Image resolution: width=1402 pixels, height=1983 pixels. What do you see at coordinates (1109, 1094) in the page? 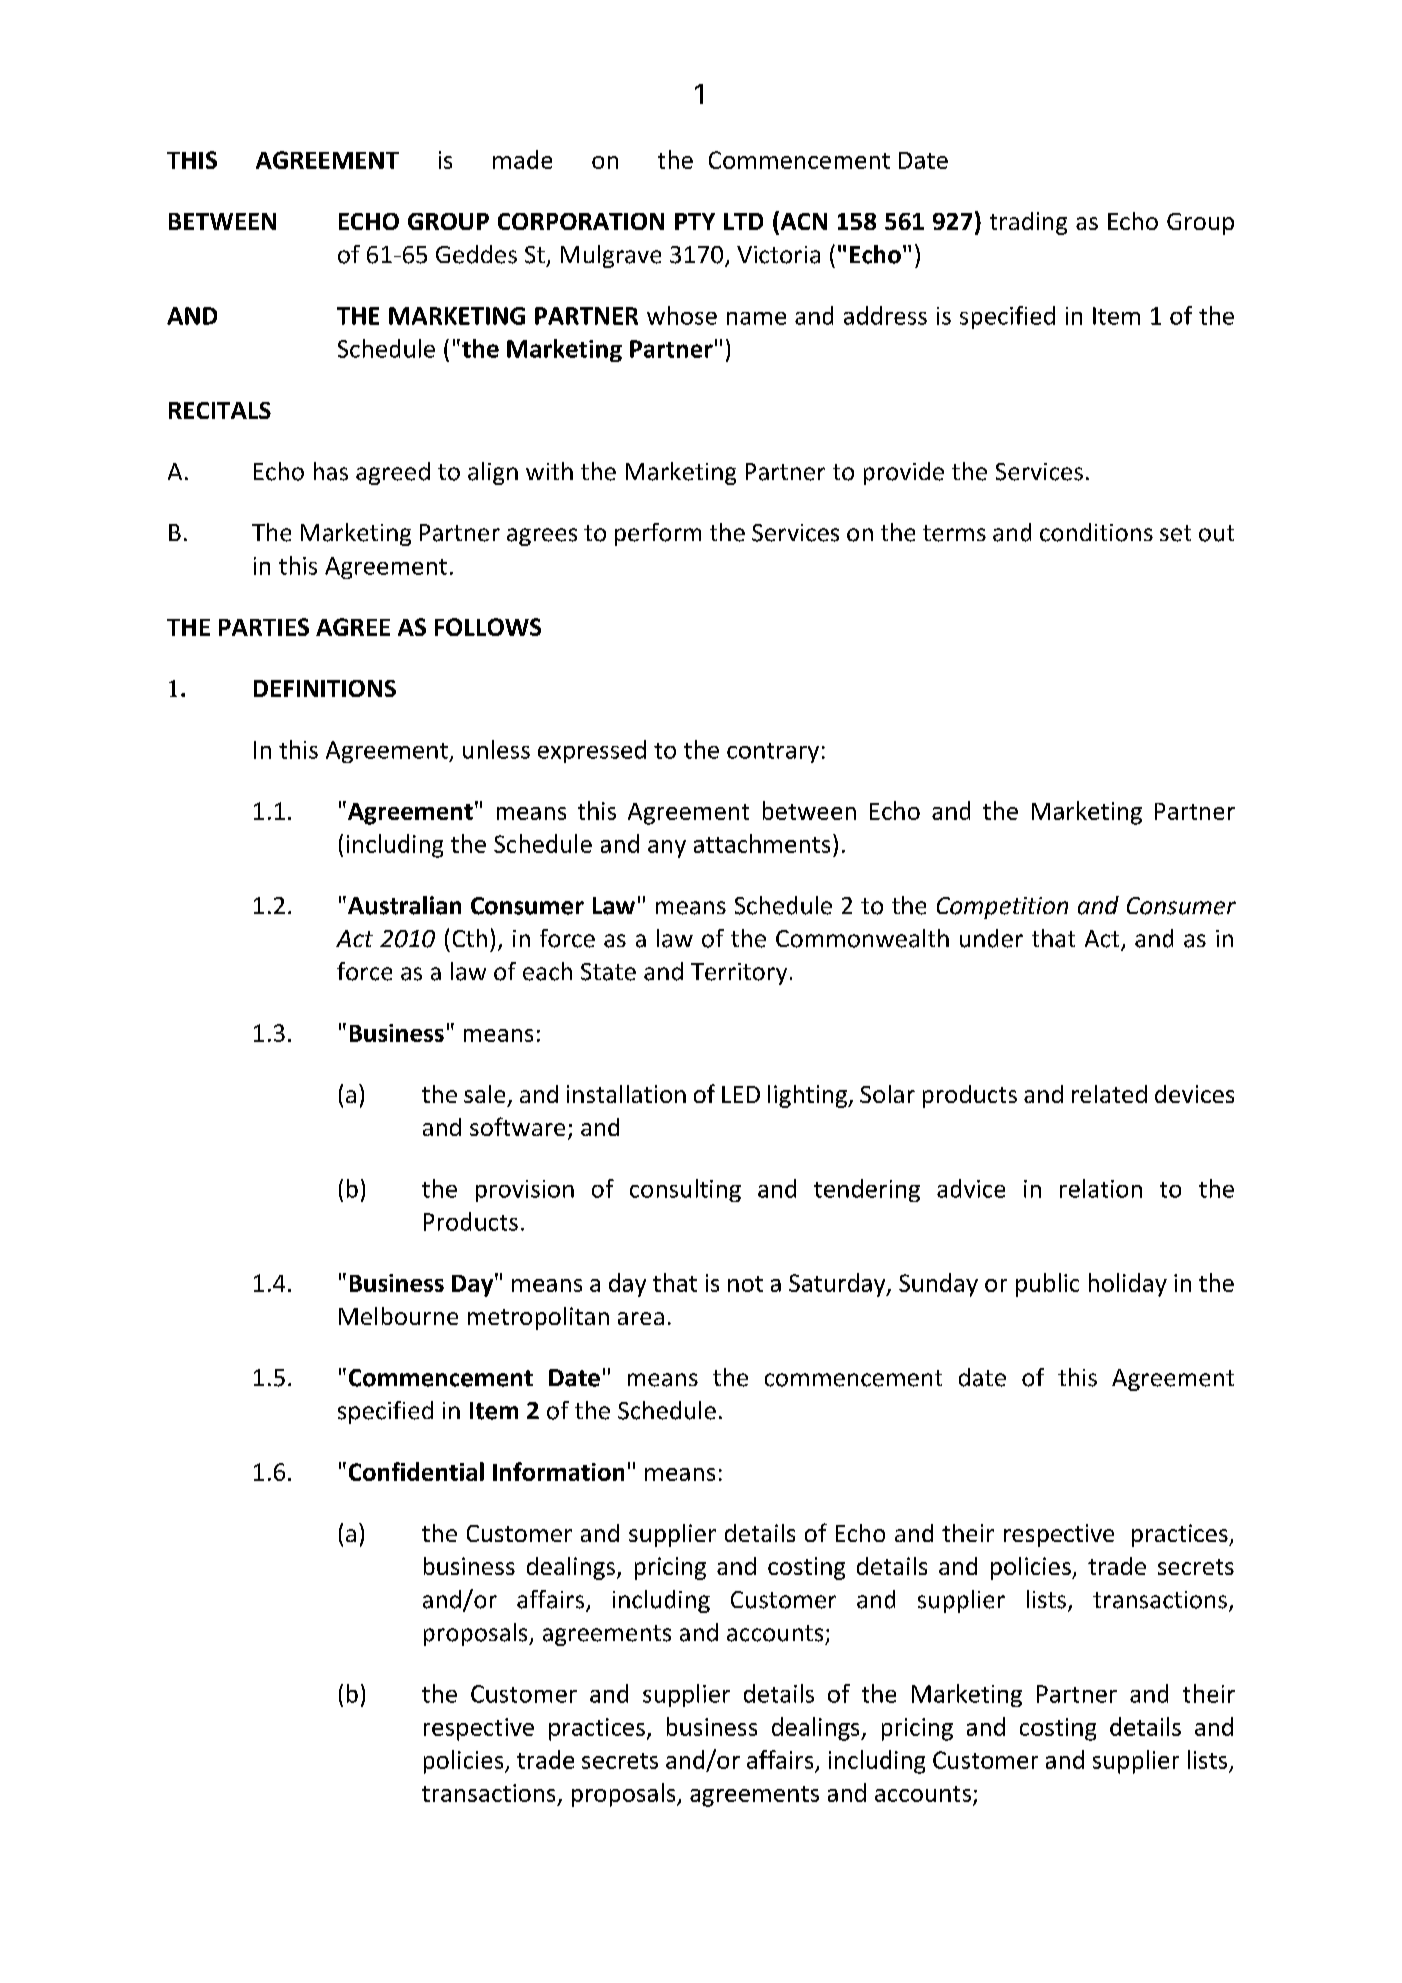
I see `related` at bounding box center [1109, 1094].
